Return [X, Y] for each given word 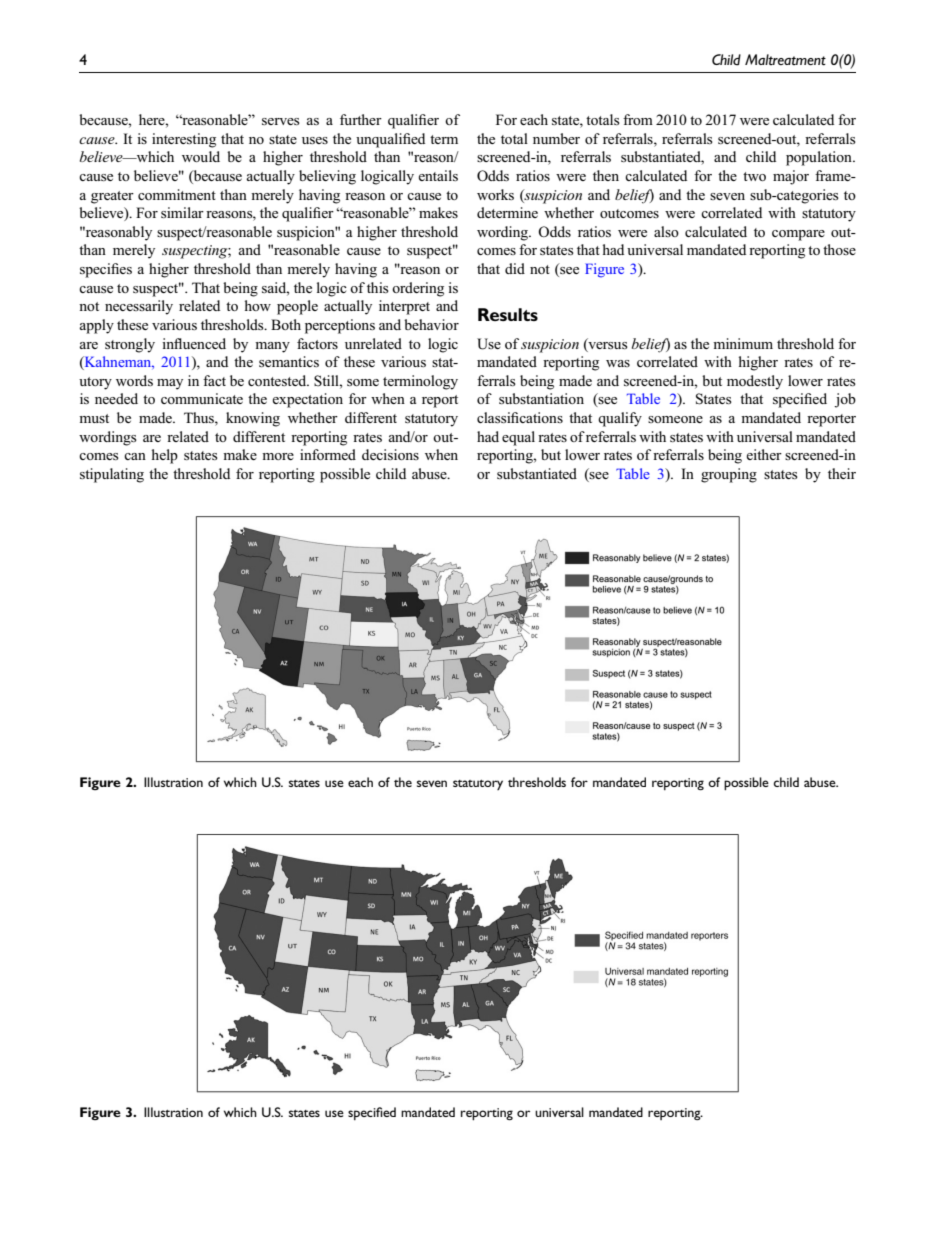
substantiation [541, 398]
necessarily [139, 307]
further [361, 119]
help [165, 456]
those [839, 249]
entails [438, 175]
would [201, 156]
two [754, 176]
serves [281, 121]
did [515, 268]
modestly [755, 382]
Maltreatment [785, 59]
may [170, 384]
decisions [390, 454]
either [764, 454]
